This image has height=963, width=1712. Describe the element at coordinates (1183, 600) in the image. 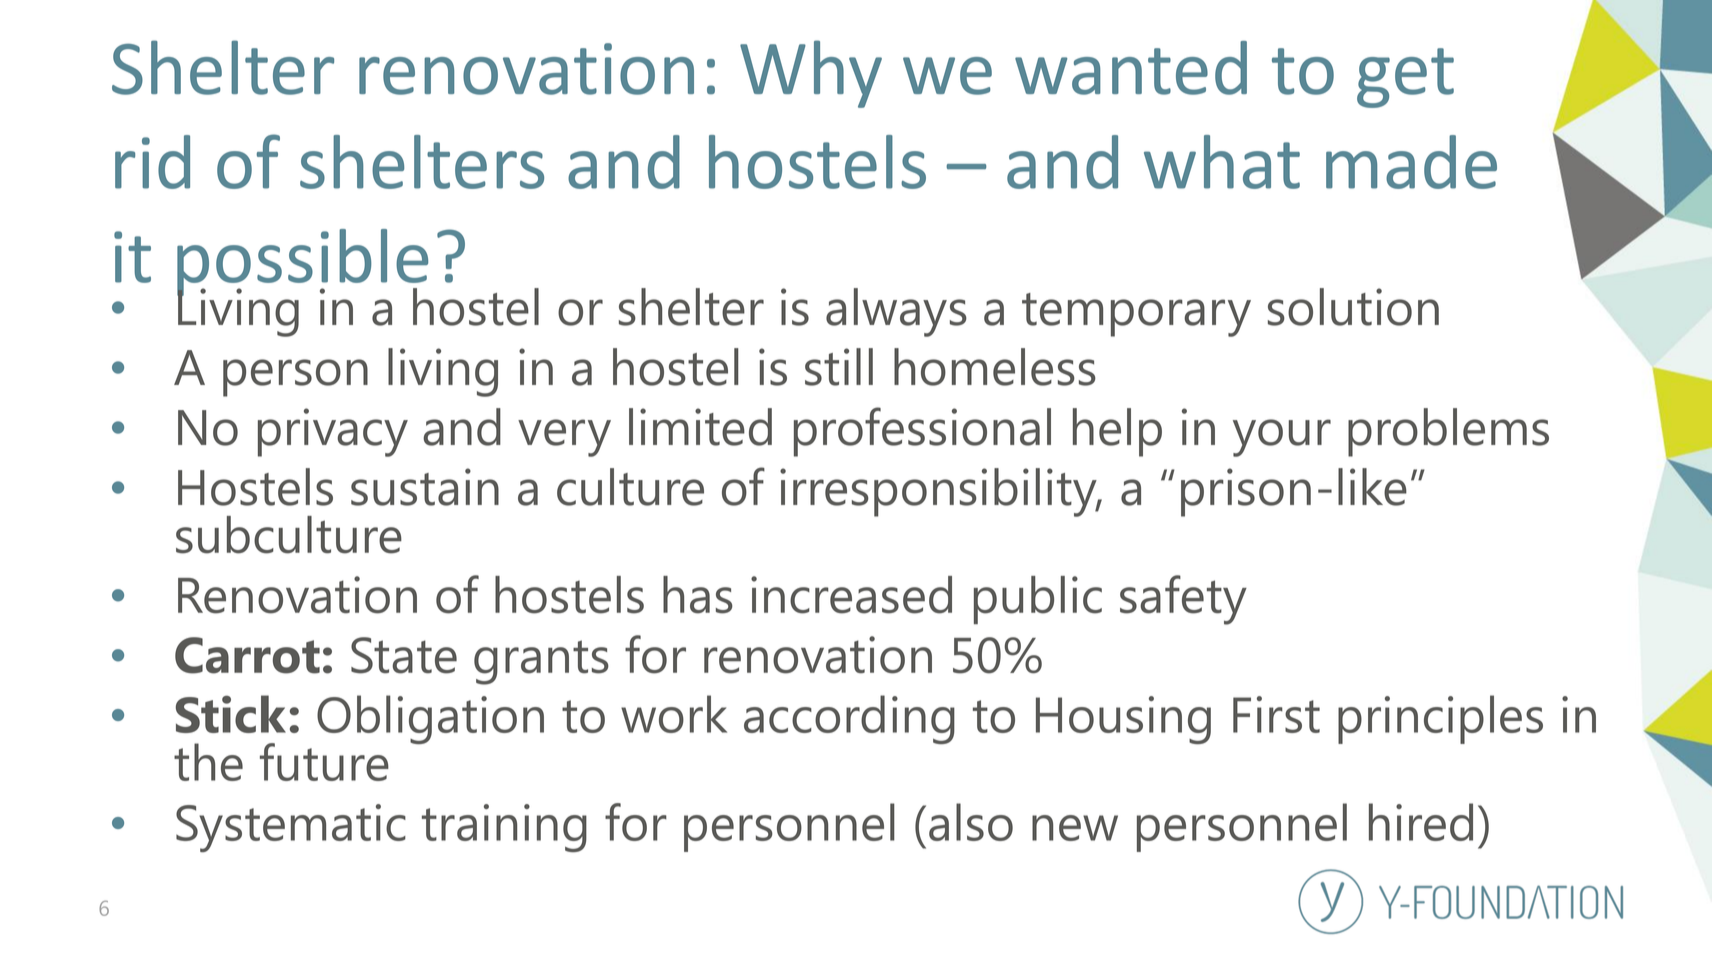

I see `safety` at that location.
